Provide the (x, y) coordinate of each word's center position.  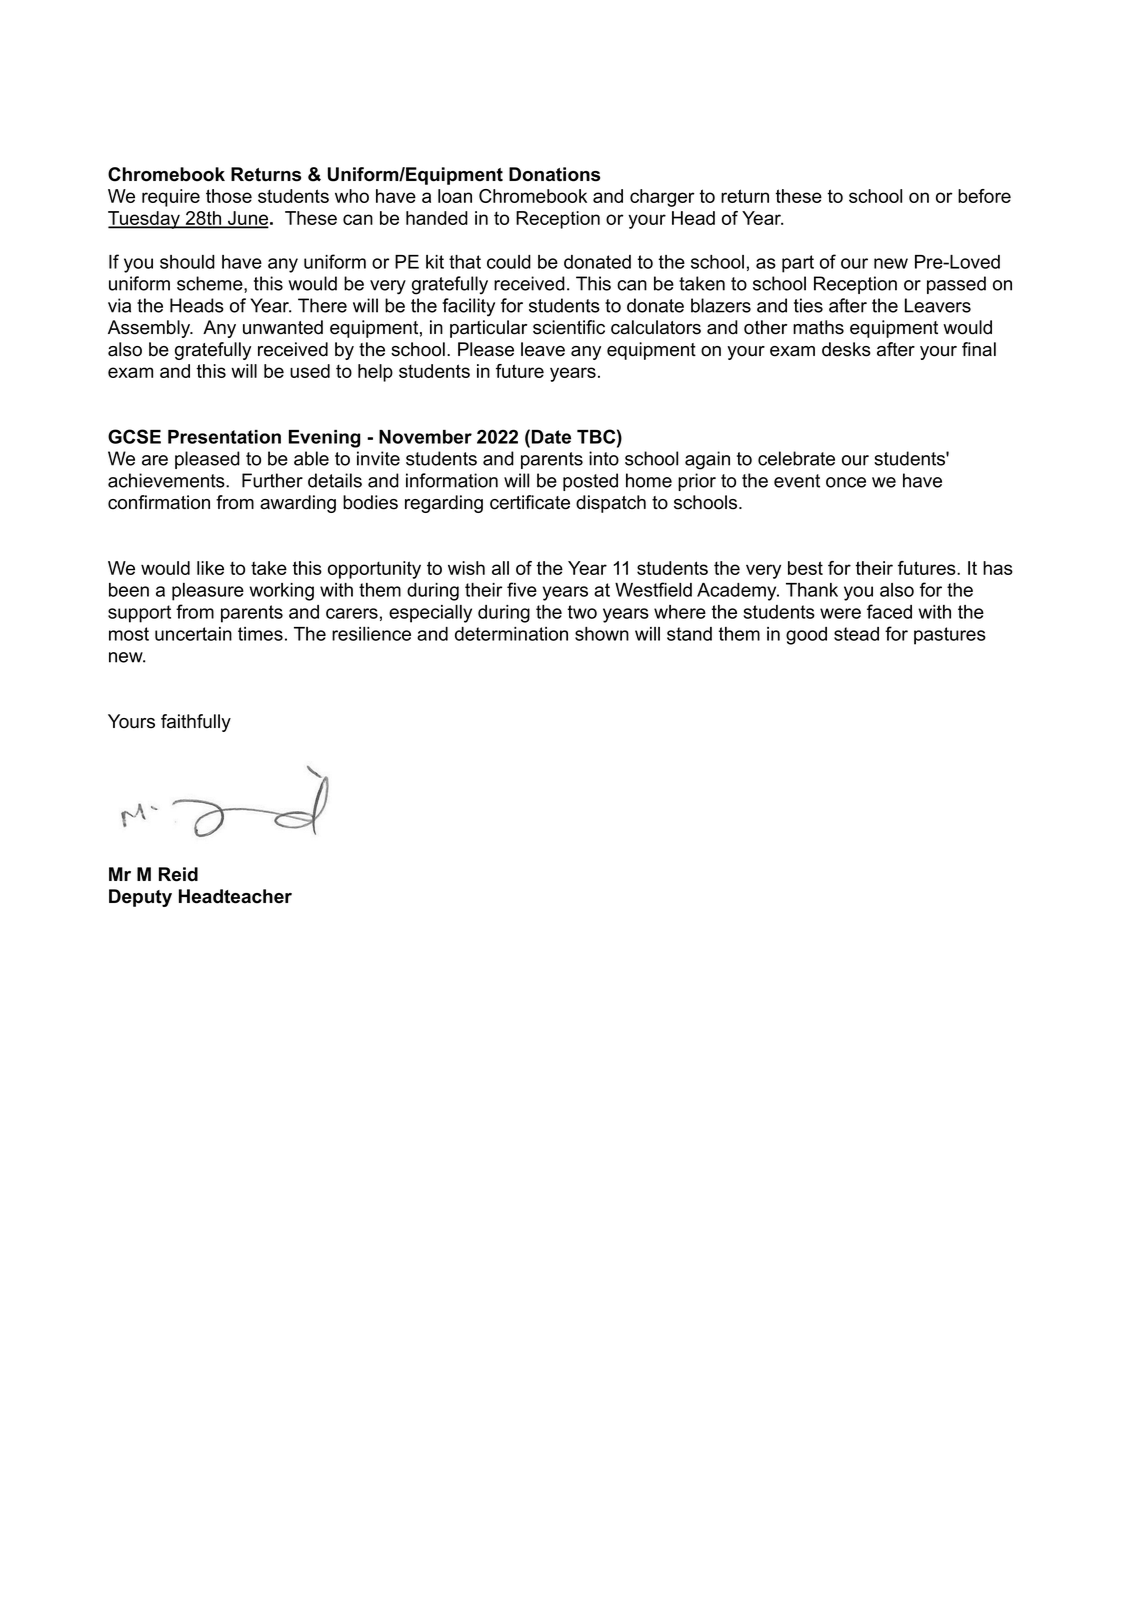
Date (551, 437)
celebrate (796, 458)
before (984, 196)
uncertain (193, 634)
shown (602, 634)
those (229, 196)
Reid (178, 874)
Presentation (224, 437)
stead (856, 634)
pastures (950, 636)
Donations (554, 174)
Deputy (140, 898)
